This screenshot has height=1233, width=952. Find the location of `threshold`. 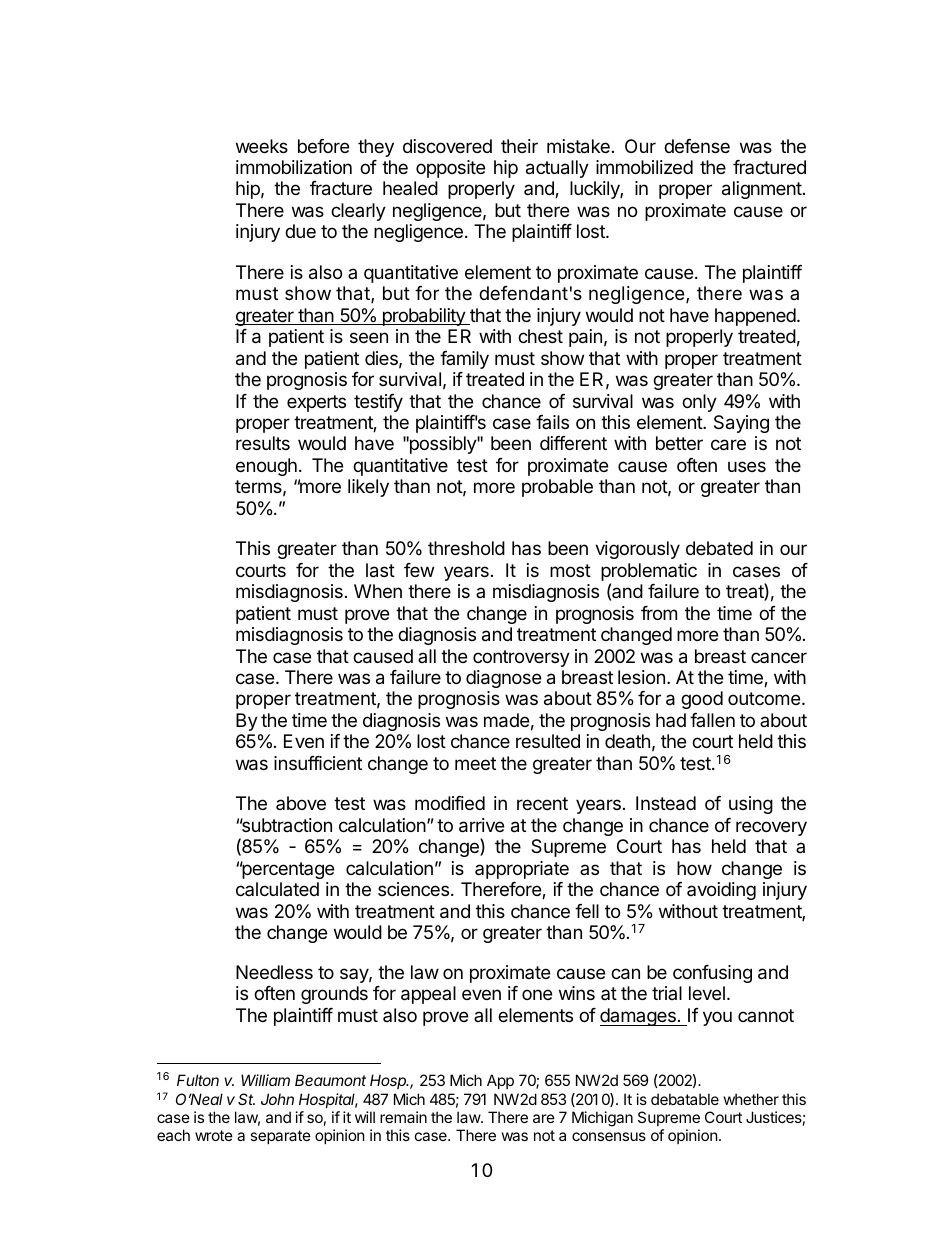

threshold is located at coordinates (466, 548).
